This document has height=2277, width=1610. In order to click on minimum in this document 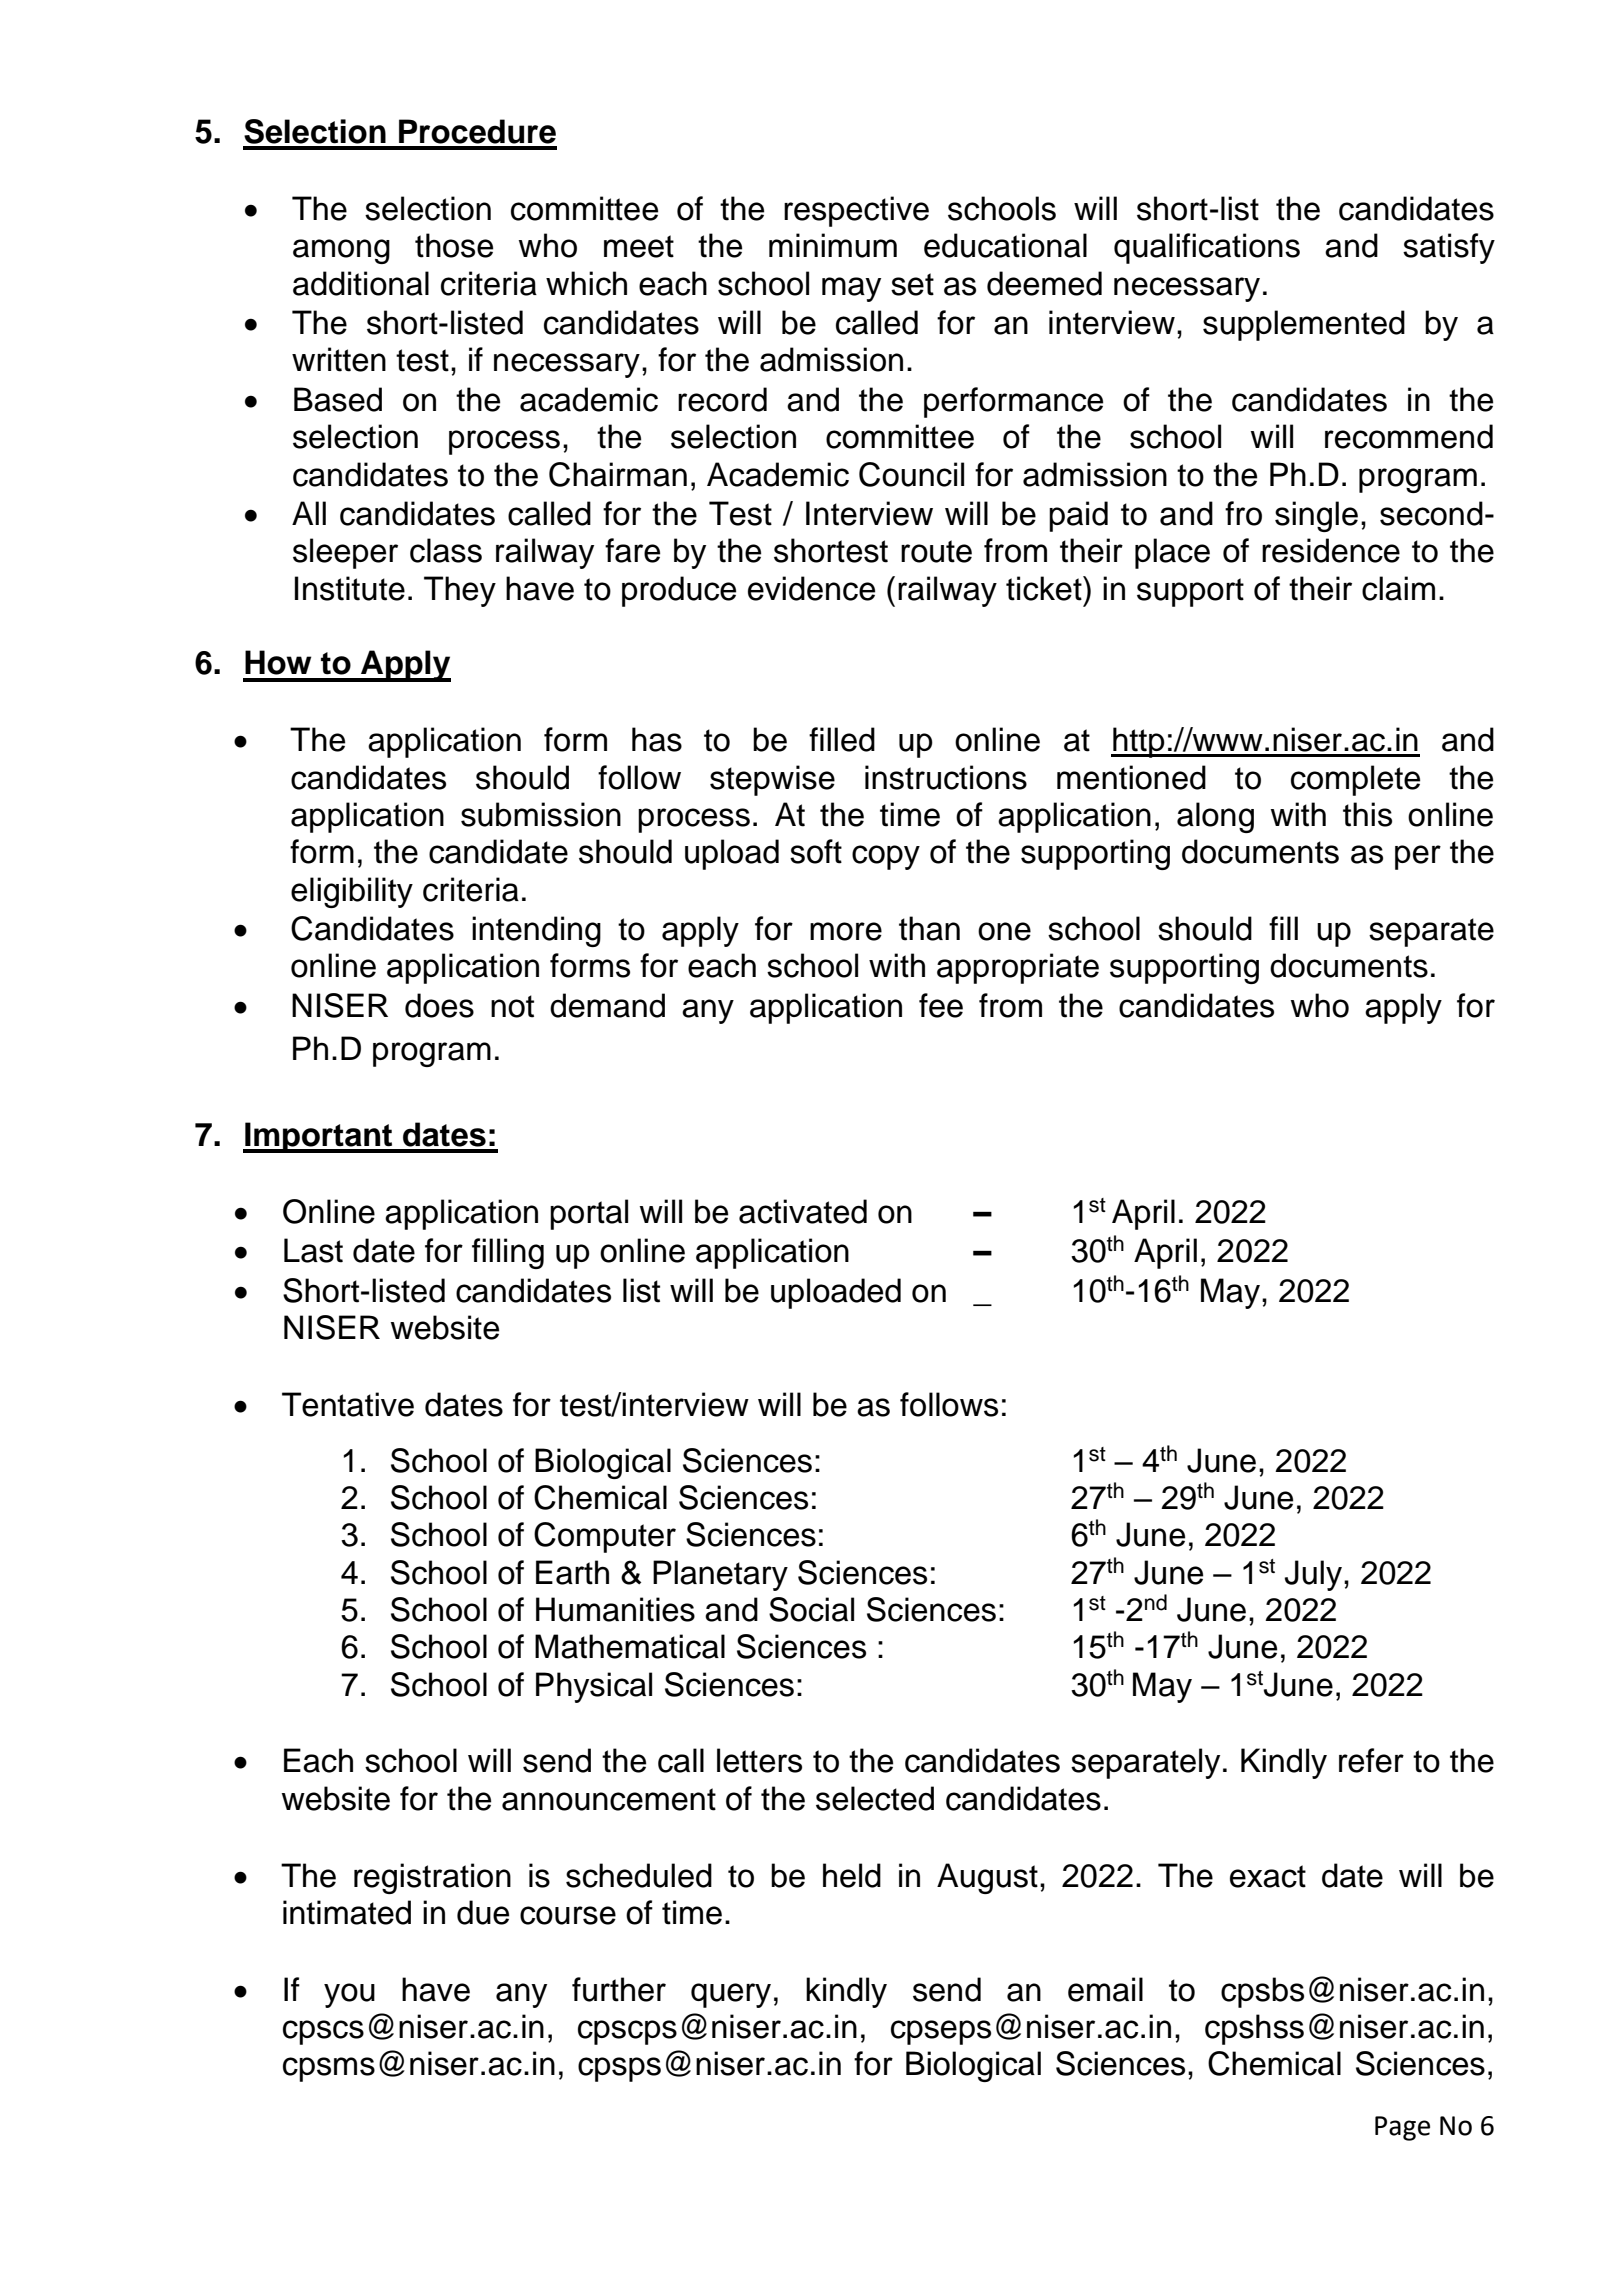, I will do `click(833, 245)`.
